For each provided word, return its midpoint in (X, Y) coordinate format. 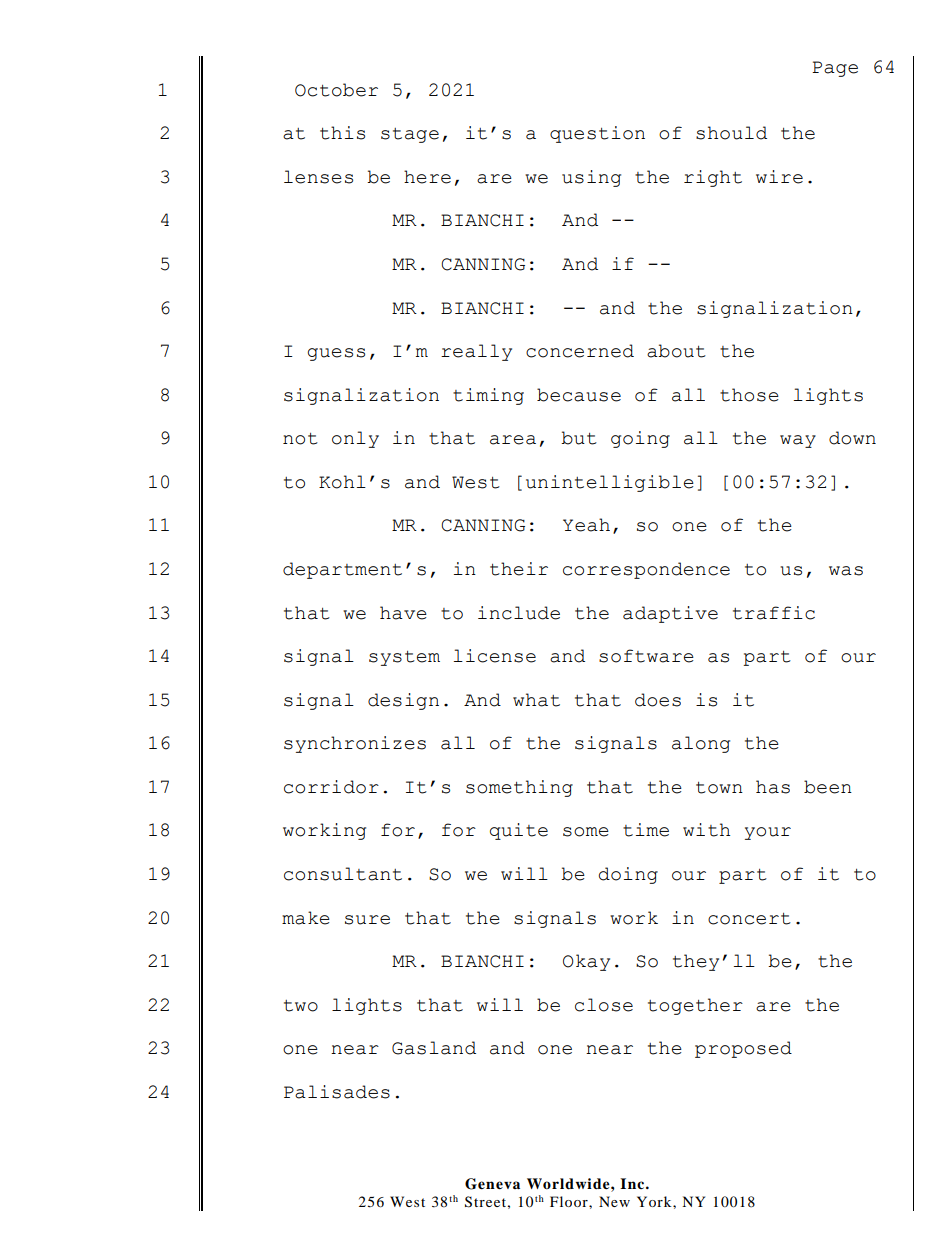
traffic (774, 613)
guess (336, 354)
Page (835, 69)
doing (628, 875)
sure (367, 920)
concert (749, 919)
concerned (580, 351)
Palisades (337, 1092)
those (749, 395)
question (597, 134)
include (519, 613)
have (403, 613)
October (336, 90)
